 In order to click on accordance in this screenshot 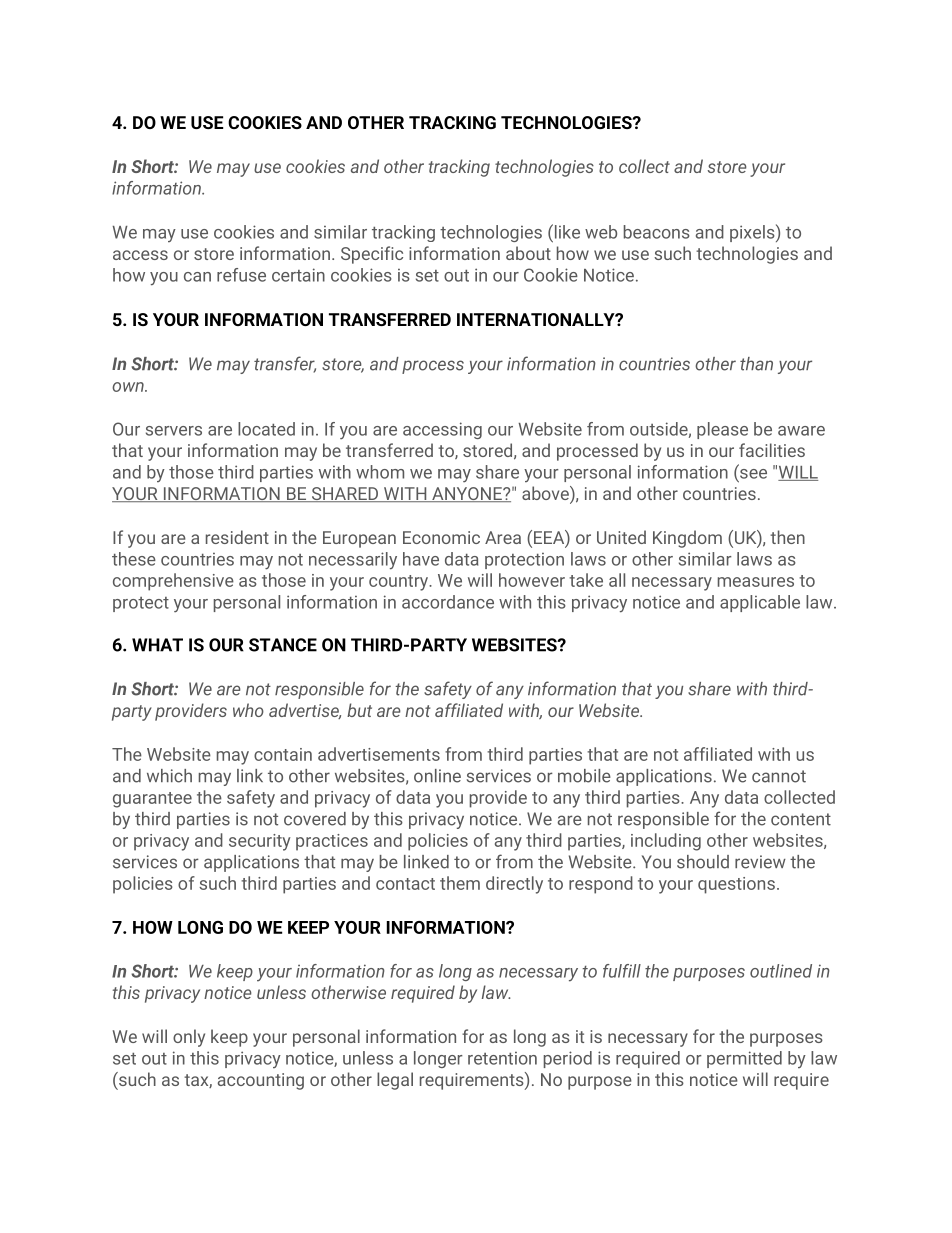, I will do `click(448, 602)`.
